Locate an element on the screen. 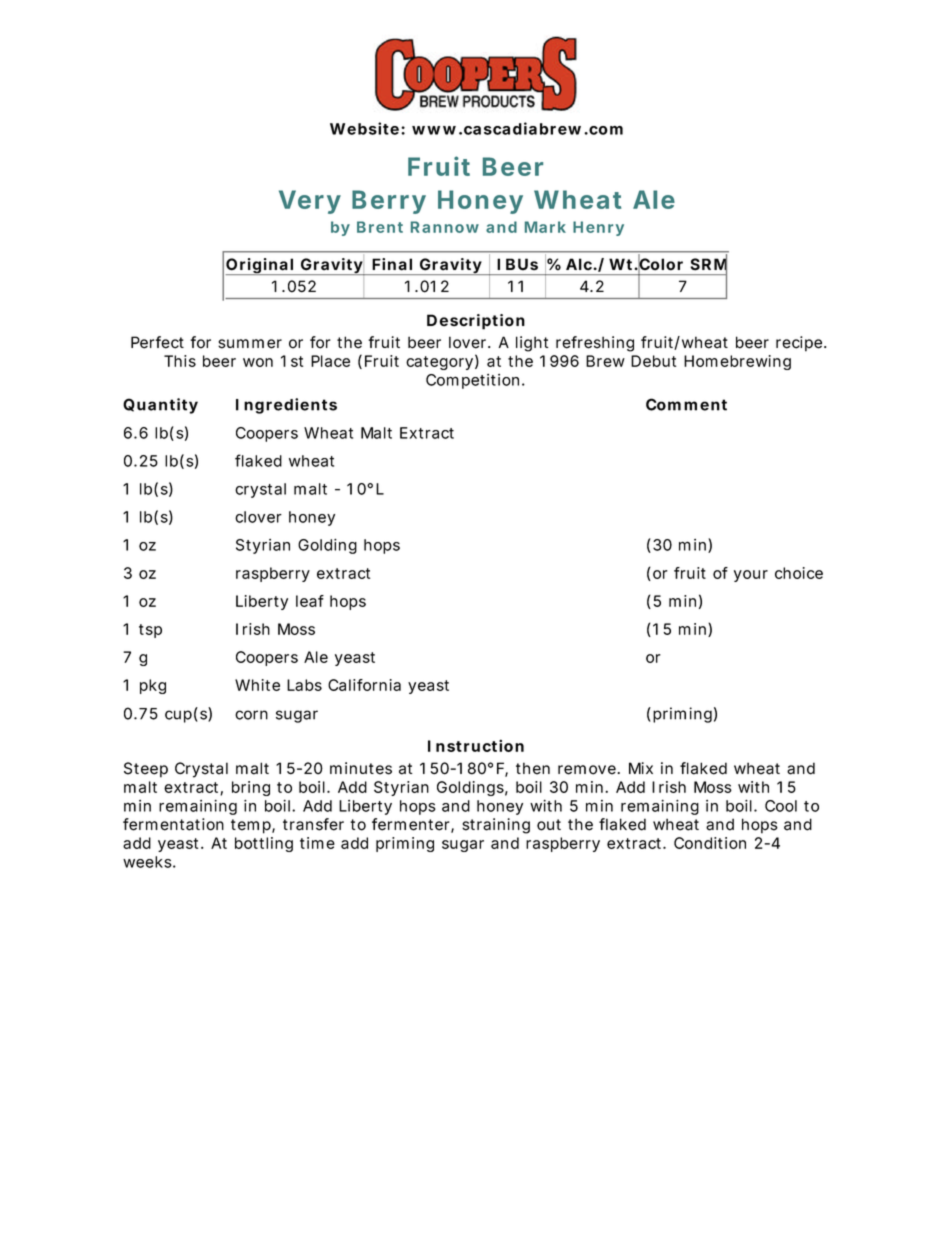 This screenshot has width=952, height=1233. won is located at coordinates (258, 362).
